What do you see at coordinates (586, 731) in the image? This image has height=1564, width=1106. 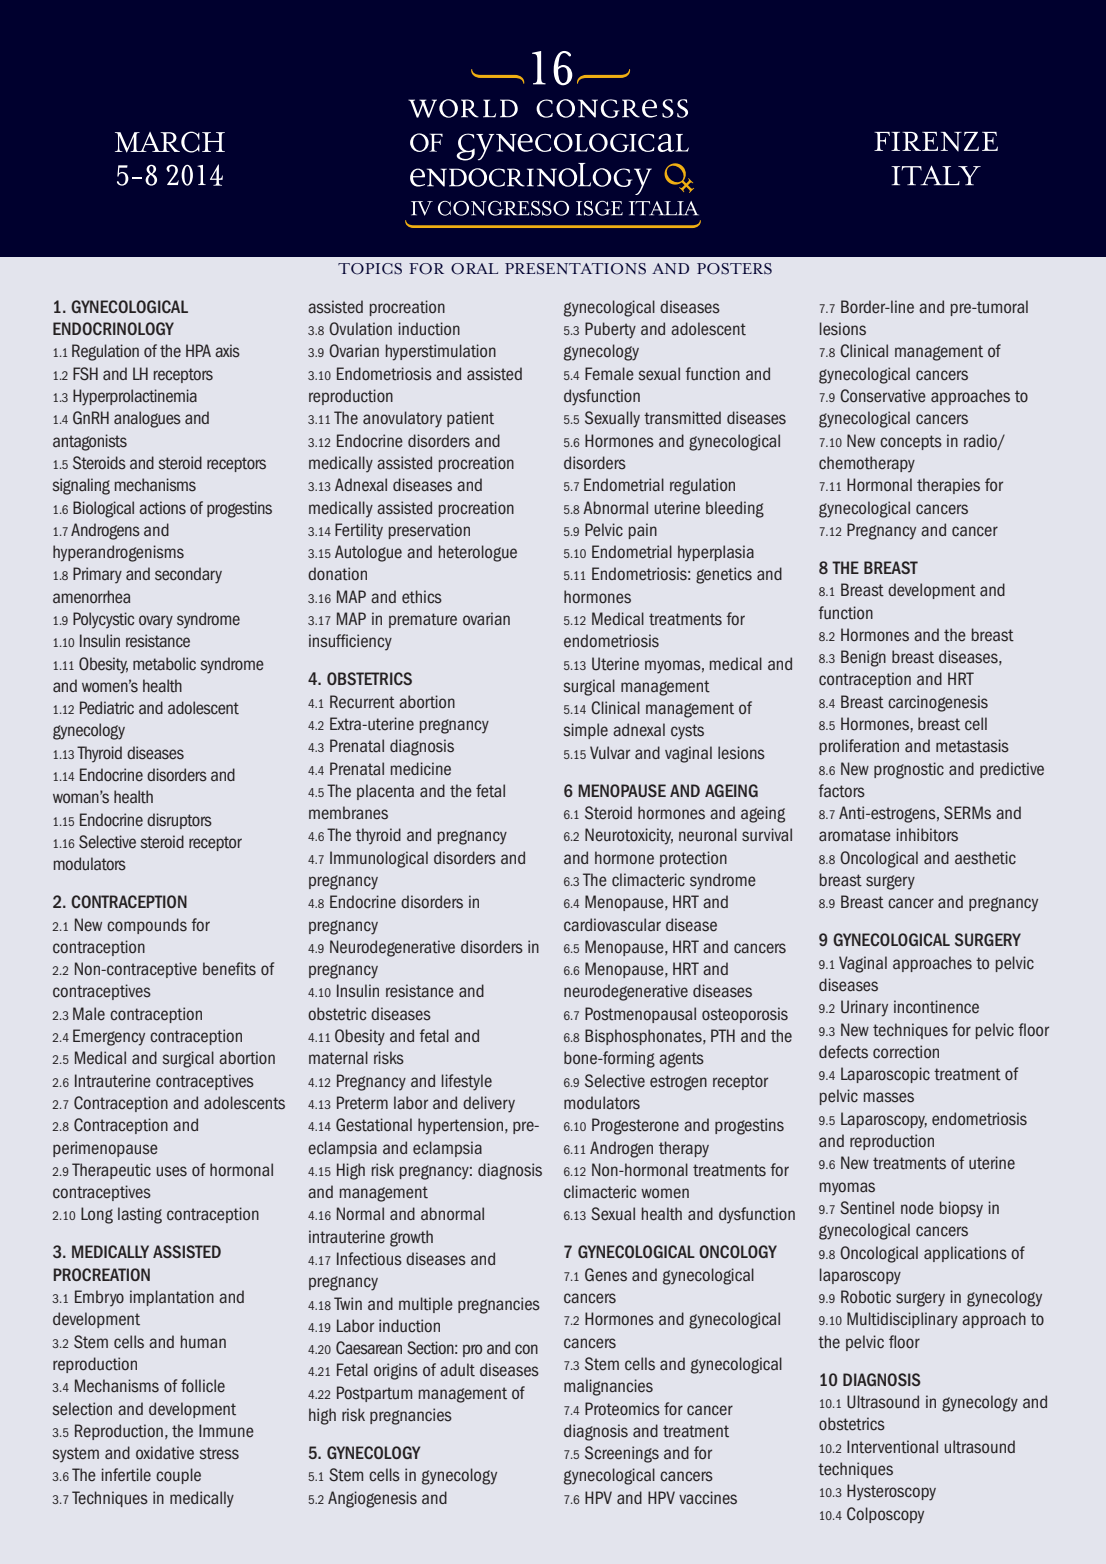 I see `simple` at bounding box center [586, 731].
